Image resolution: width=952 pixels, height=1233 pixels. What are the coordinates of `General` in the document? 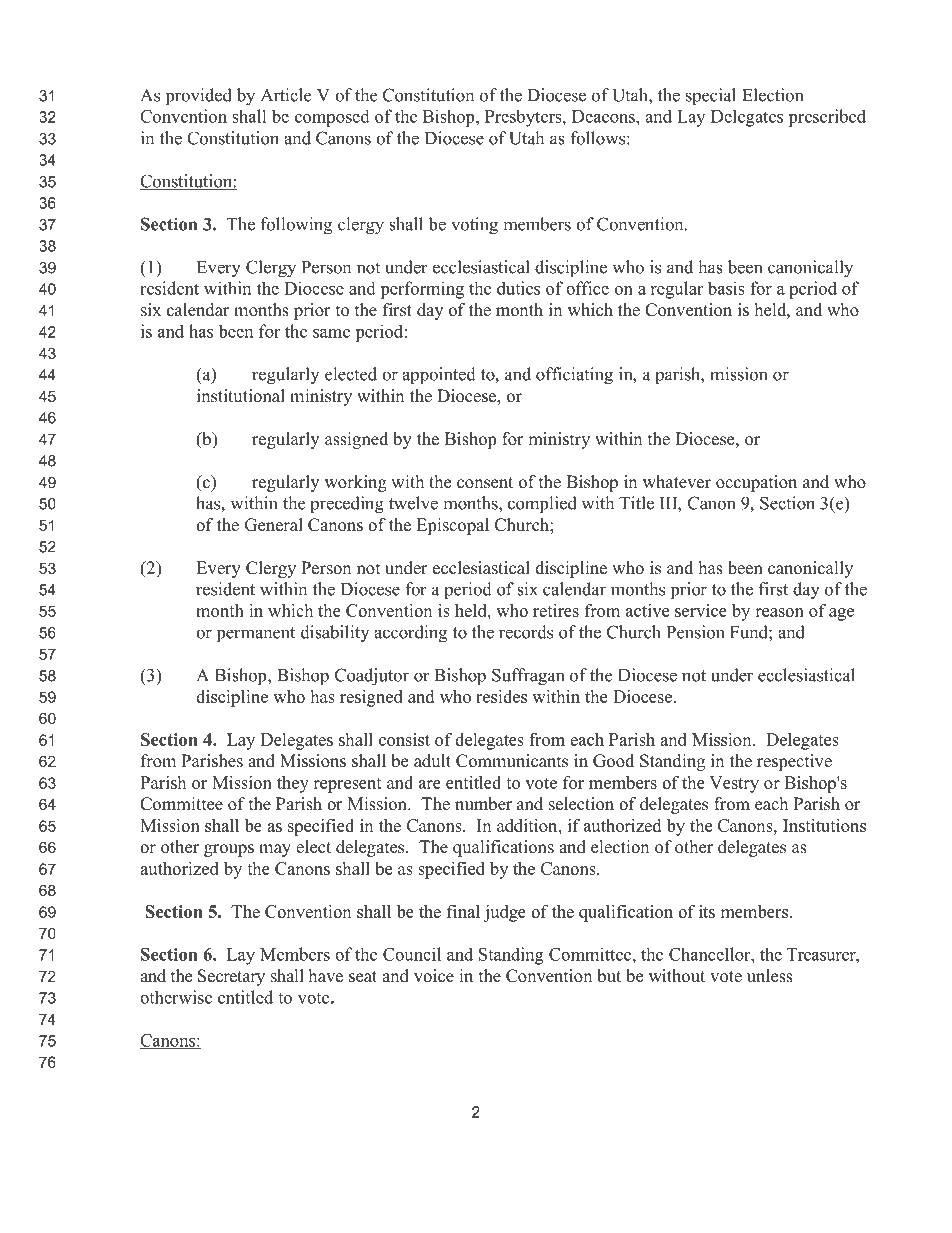 It's located at (274, 525).
